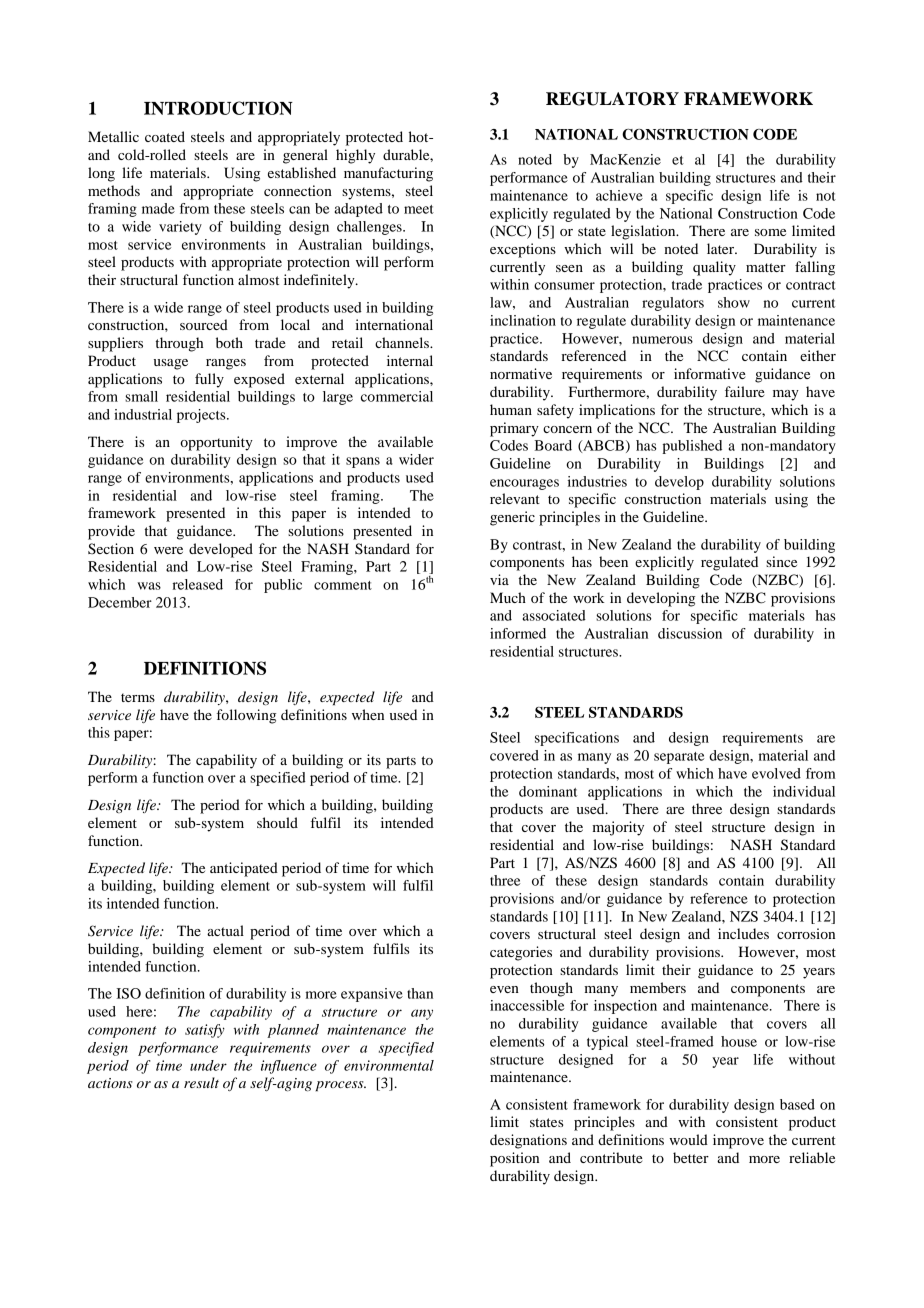  Describe the element at coordinates (165, 136) in the page. I see `coated` at that location.
